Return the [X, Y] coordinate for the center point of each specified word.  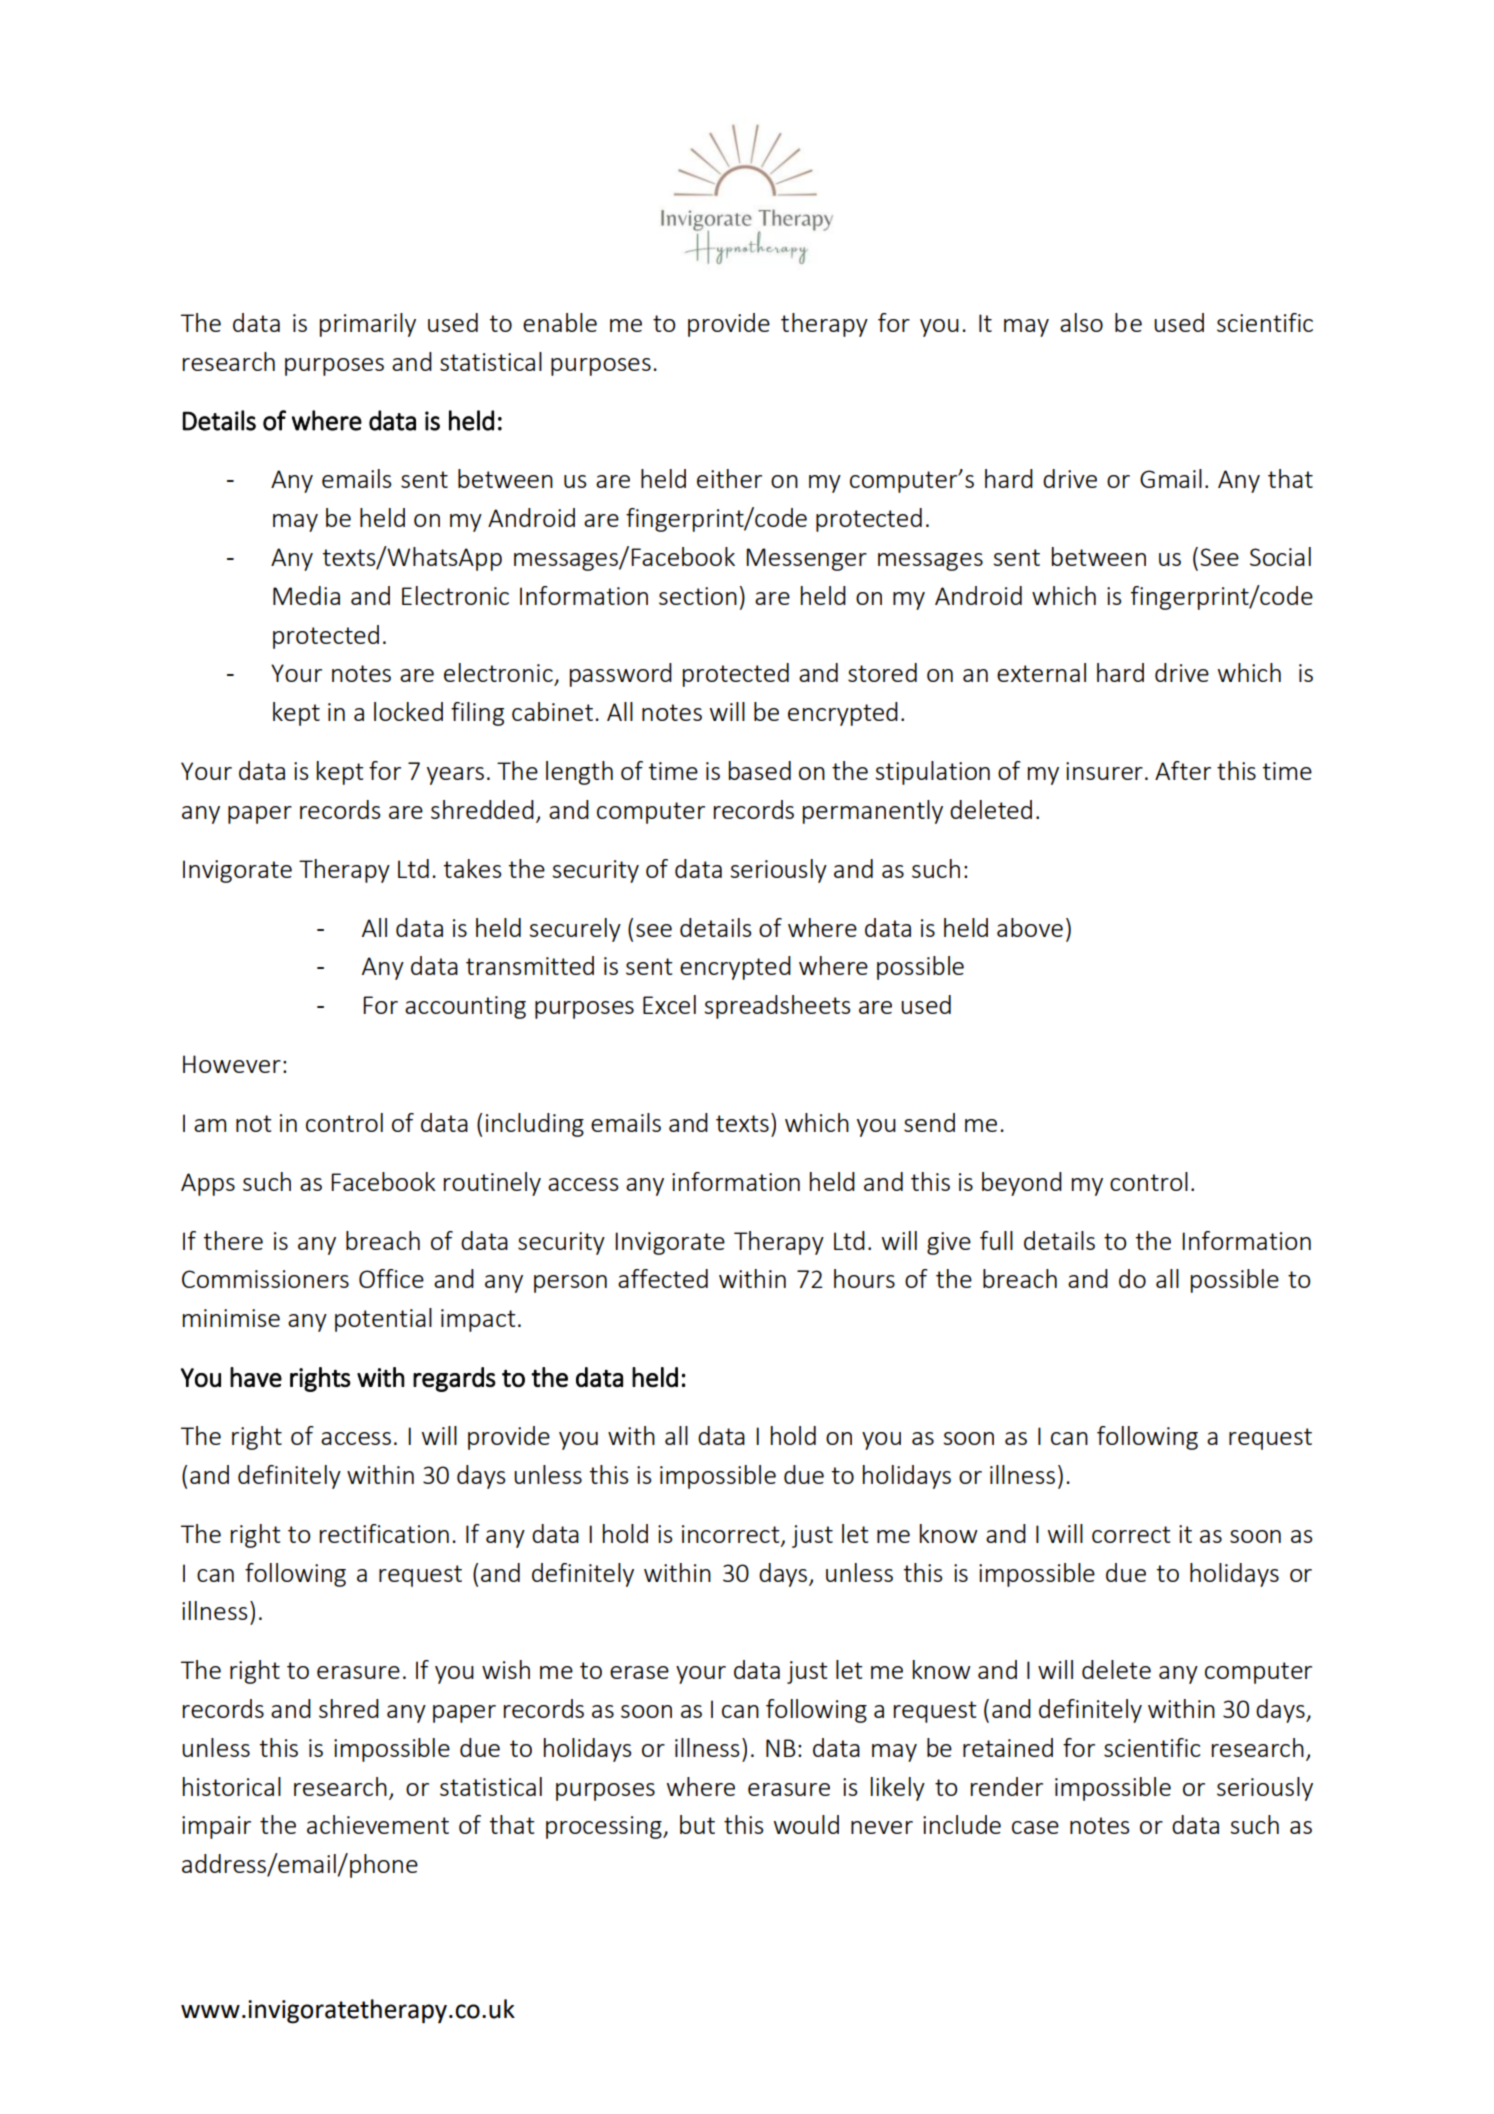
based [760, 770]
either [729, 478]
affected [663, 1278]
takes [472, 868]
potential [383, 1320]
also [1081, 322]
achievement [378, 1824]
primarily [368, 325]
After [1183, 770]
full [996, 1240]
